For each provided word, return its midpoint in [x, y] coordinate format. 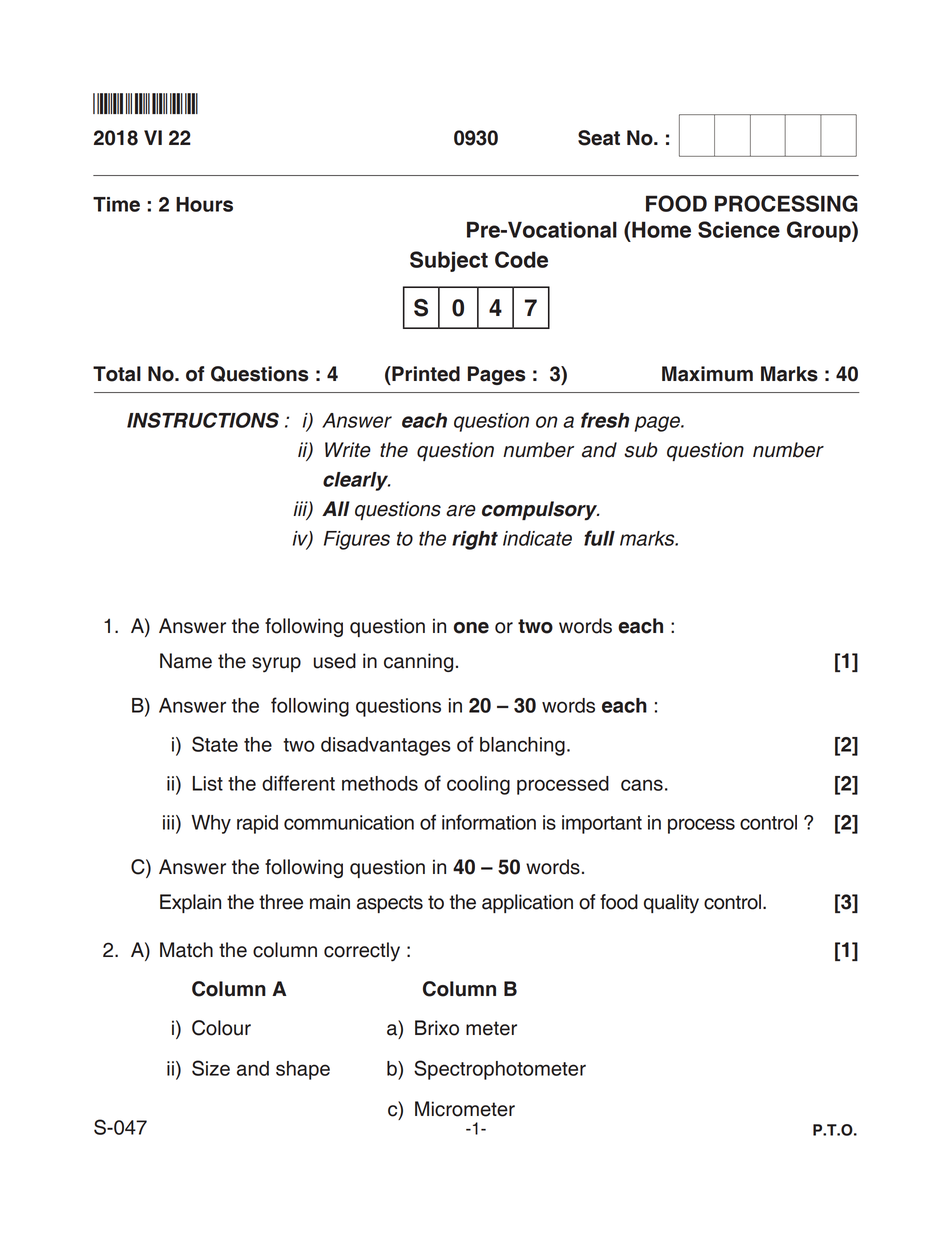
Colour [221, 1028]
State [215, 744]
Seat [599, 138]
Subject [449, 261]
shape [303, 1070]
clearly [356, 481]
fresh [605, 420]
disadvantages [386, 746]
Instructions [203, 420]
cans [642, 785]
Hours [204, 204]
